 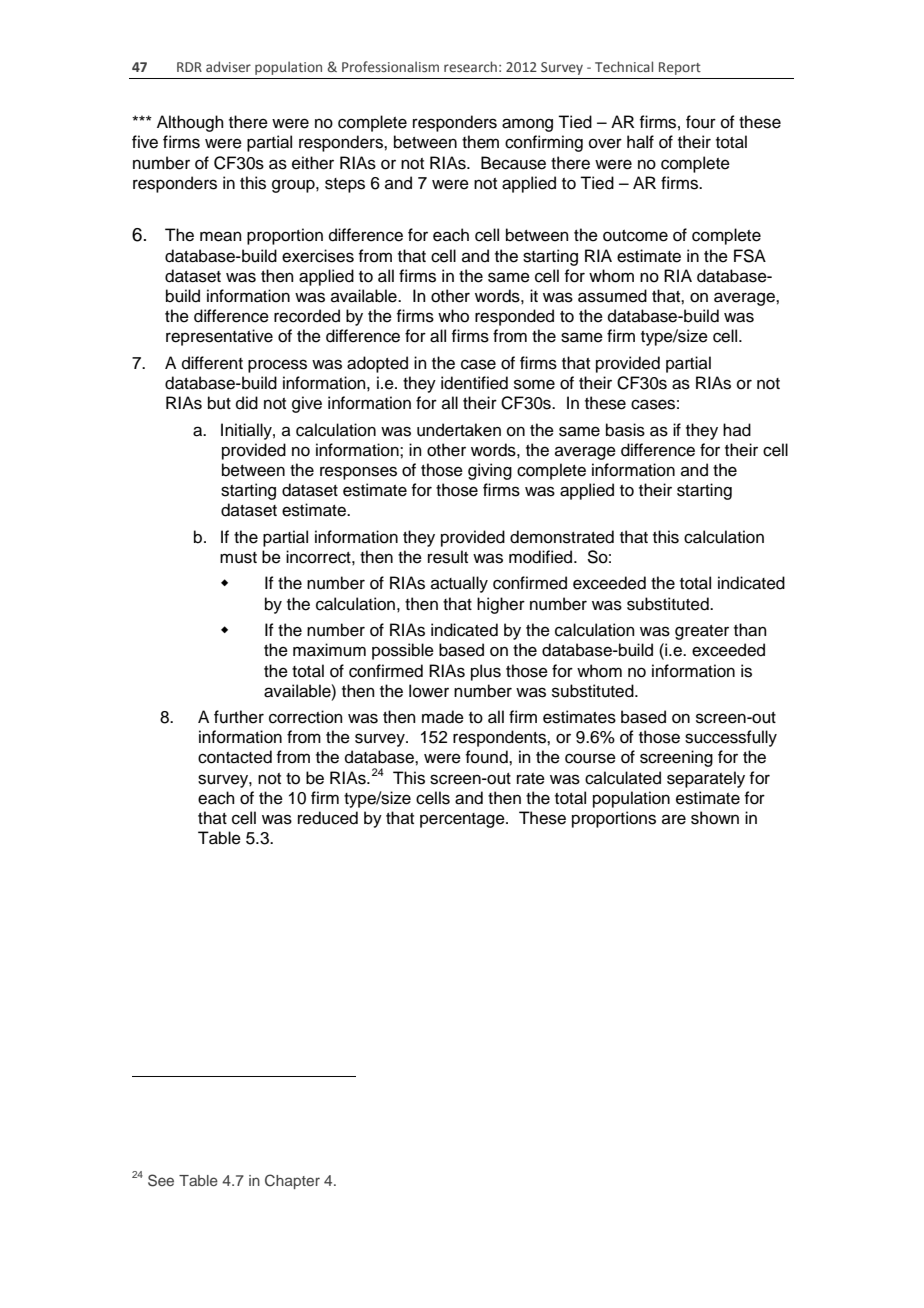 What do you see at coordinates (459, 430) in the screenshot?
I see `undertaken` at bounding box center [459, 430].
